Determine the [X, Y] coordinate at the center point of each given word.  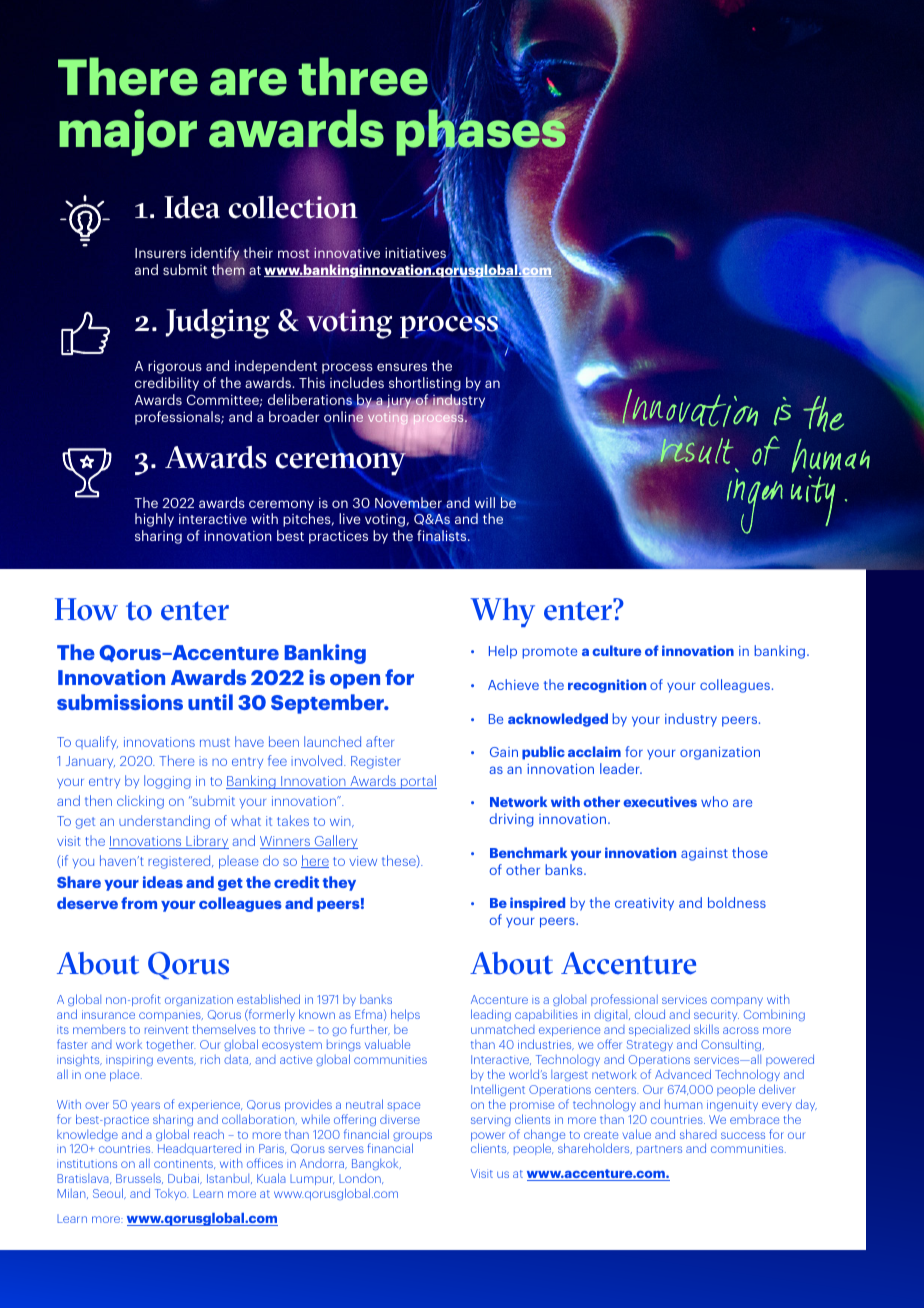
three [363, 76]
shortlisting [425, 384]
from [139, 903]
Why [502, 612]
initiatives [415, 254]
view [363, 861]
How [86, 609]
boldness [737, 902]
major [128, 132]
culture [616, 650]
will [485, 502]
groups [412, 1138]
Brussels [139, 1179]
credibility [167, 384]
